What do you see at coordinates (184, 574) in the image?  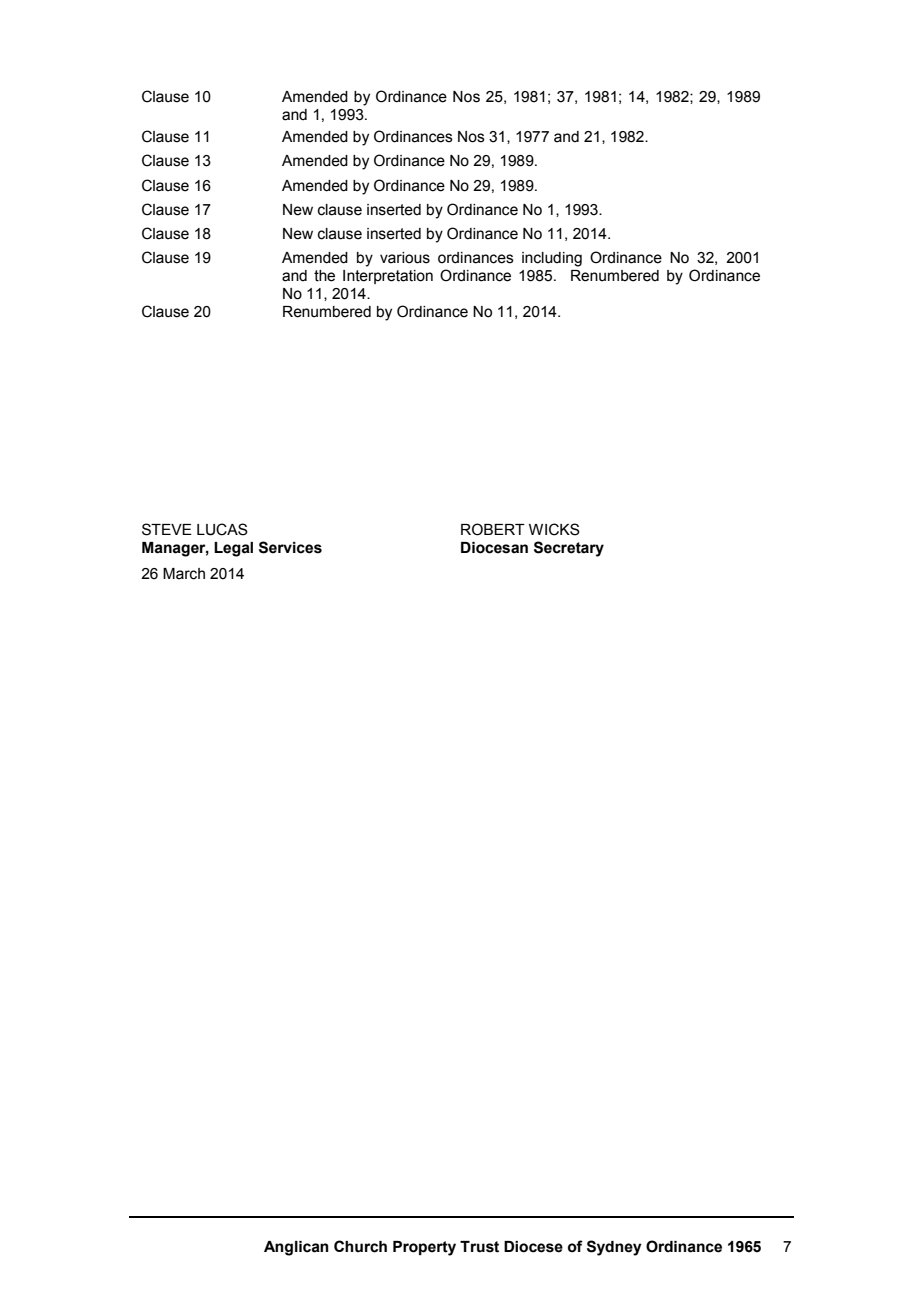 I see `March` at bounding box center [184, 574].
